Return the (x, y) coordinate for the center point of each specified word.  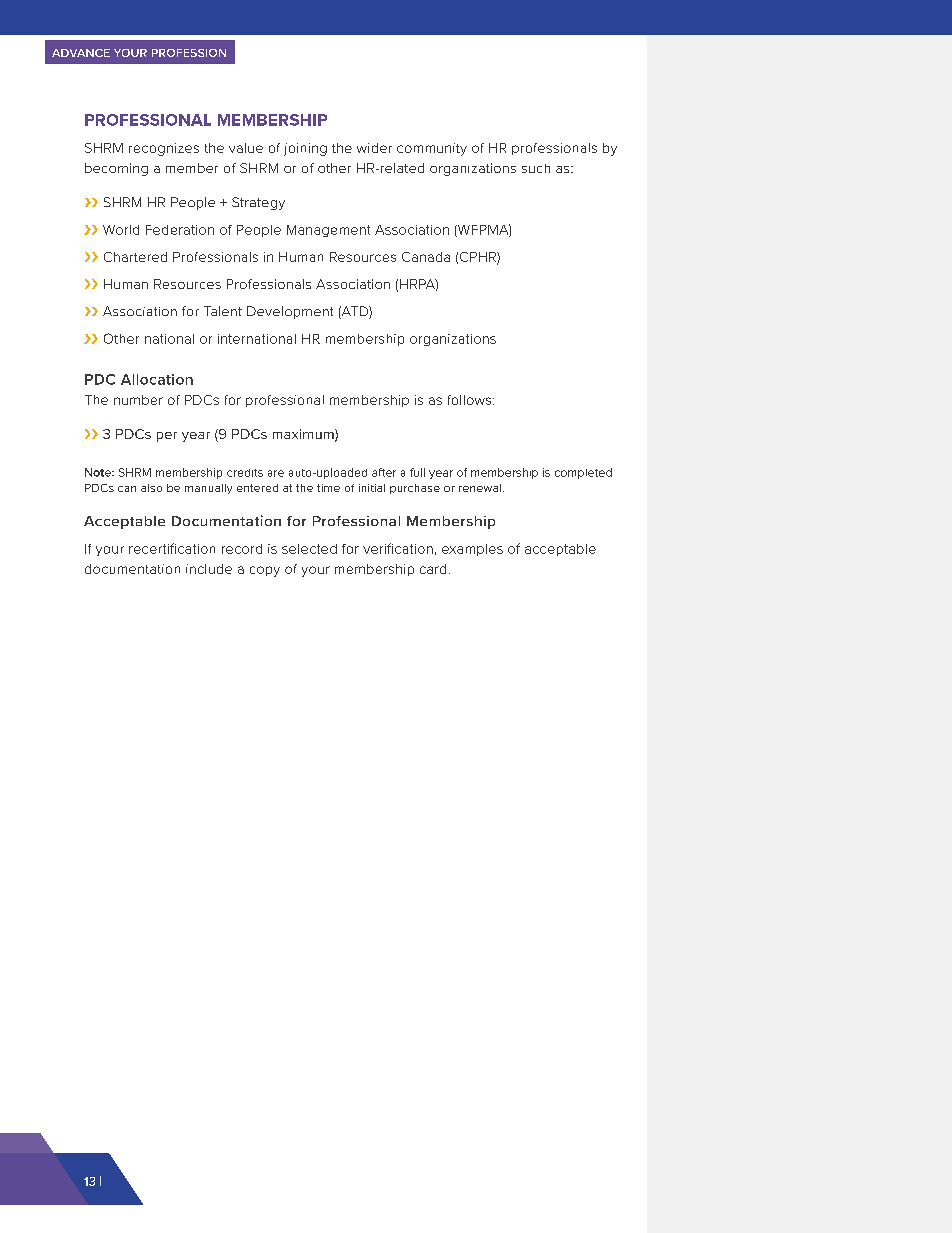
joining (305, 149)
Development (290, 312)
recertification (172, 548)
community (432, 149)
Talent (223, 311)
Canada (426, 257)
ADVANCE (81, 53)
